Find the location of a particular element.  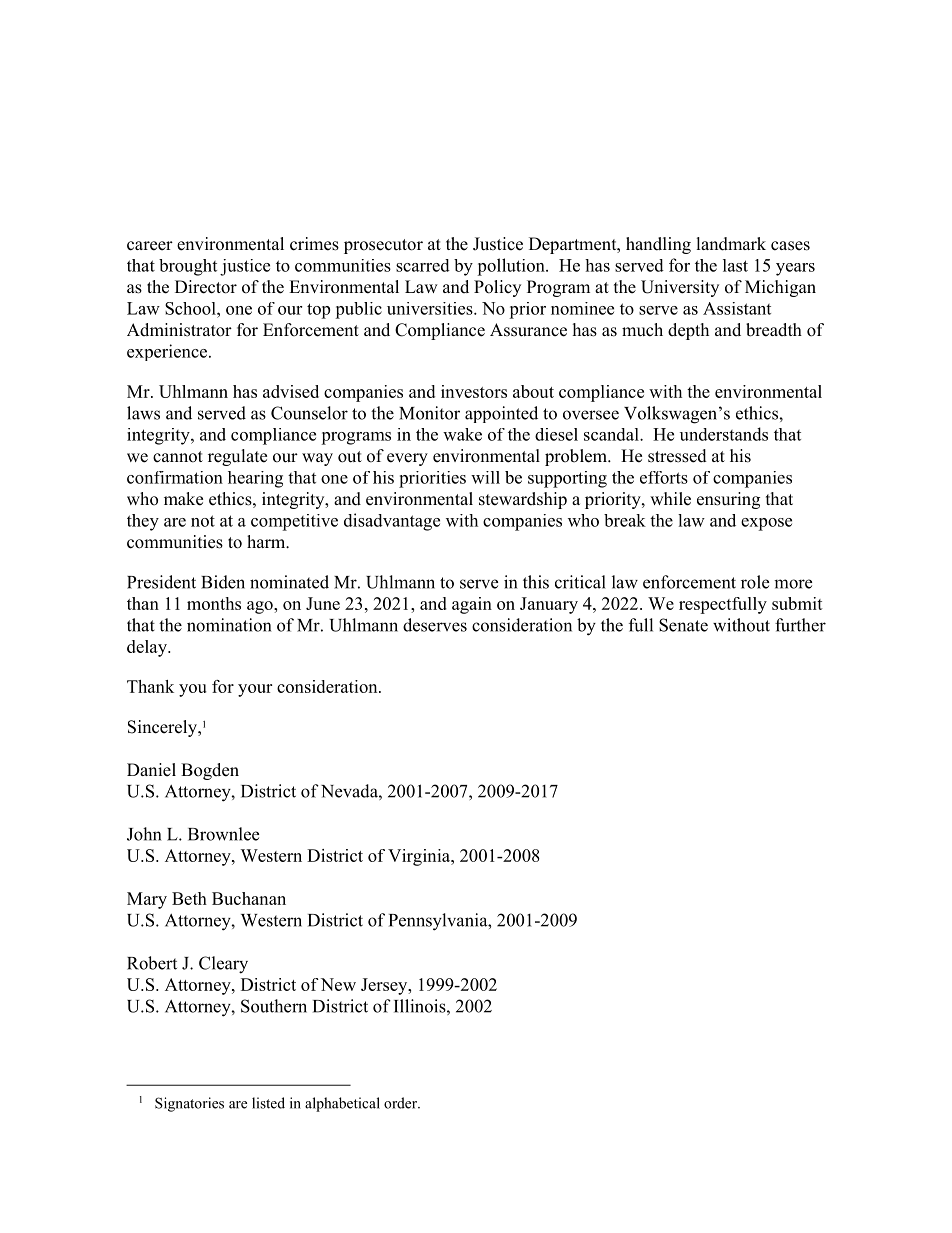

months is located at coordinates (214, 603).
